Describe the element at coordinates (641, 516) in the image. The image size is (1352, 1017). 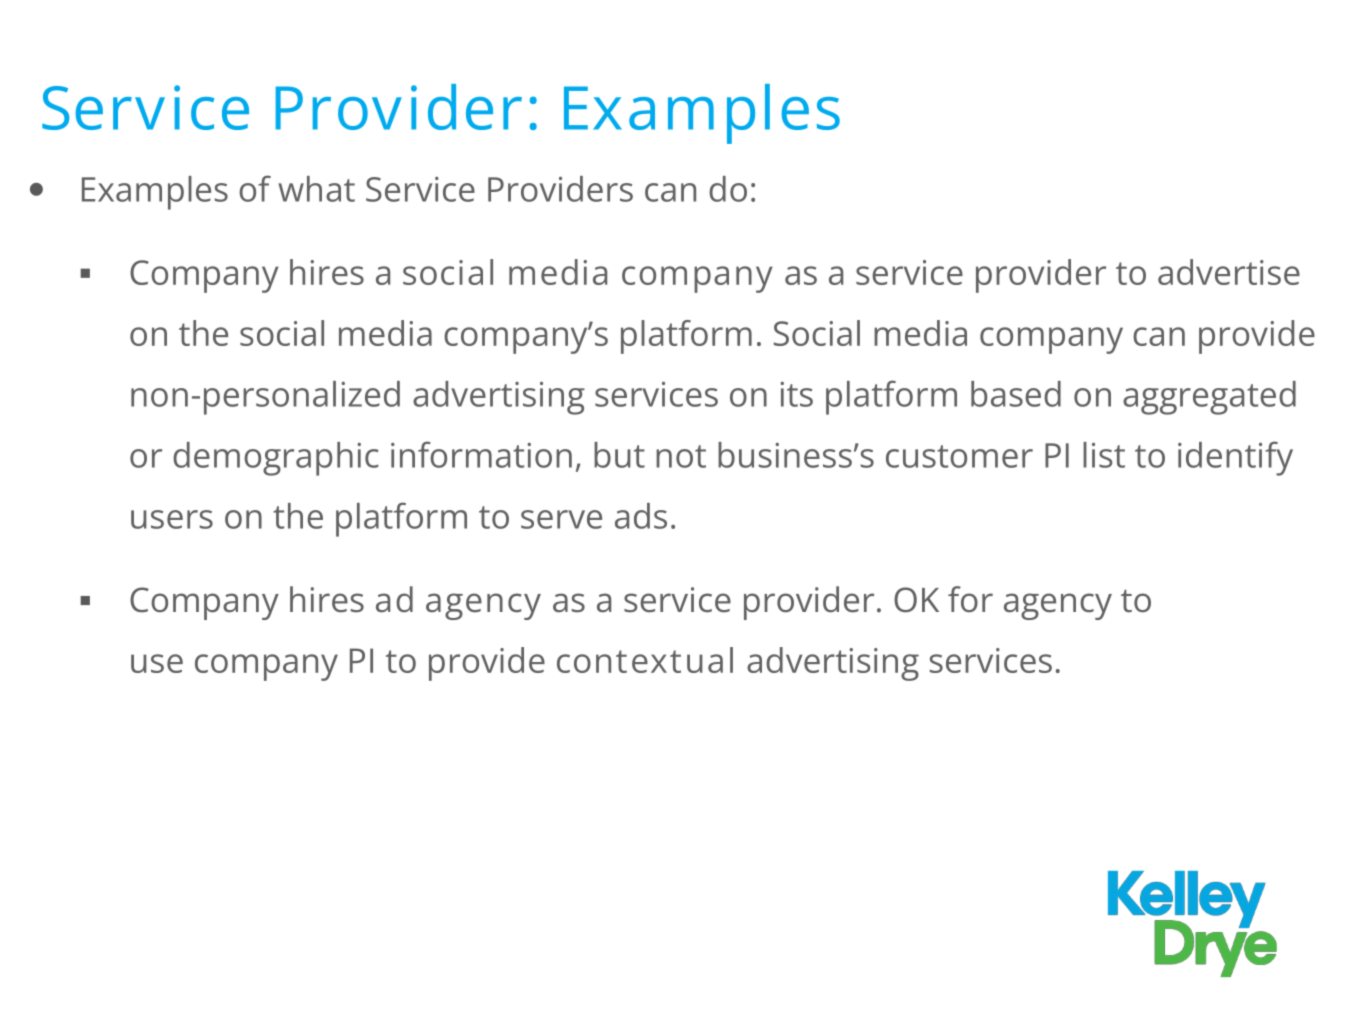
I see `ads` at that location.
